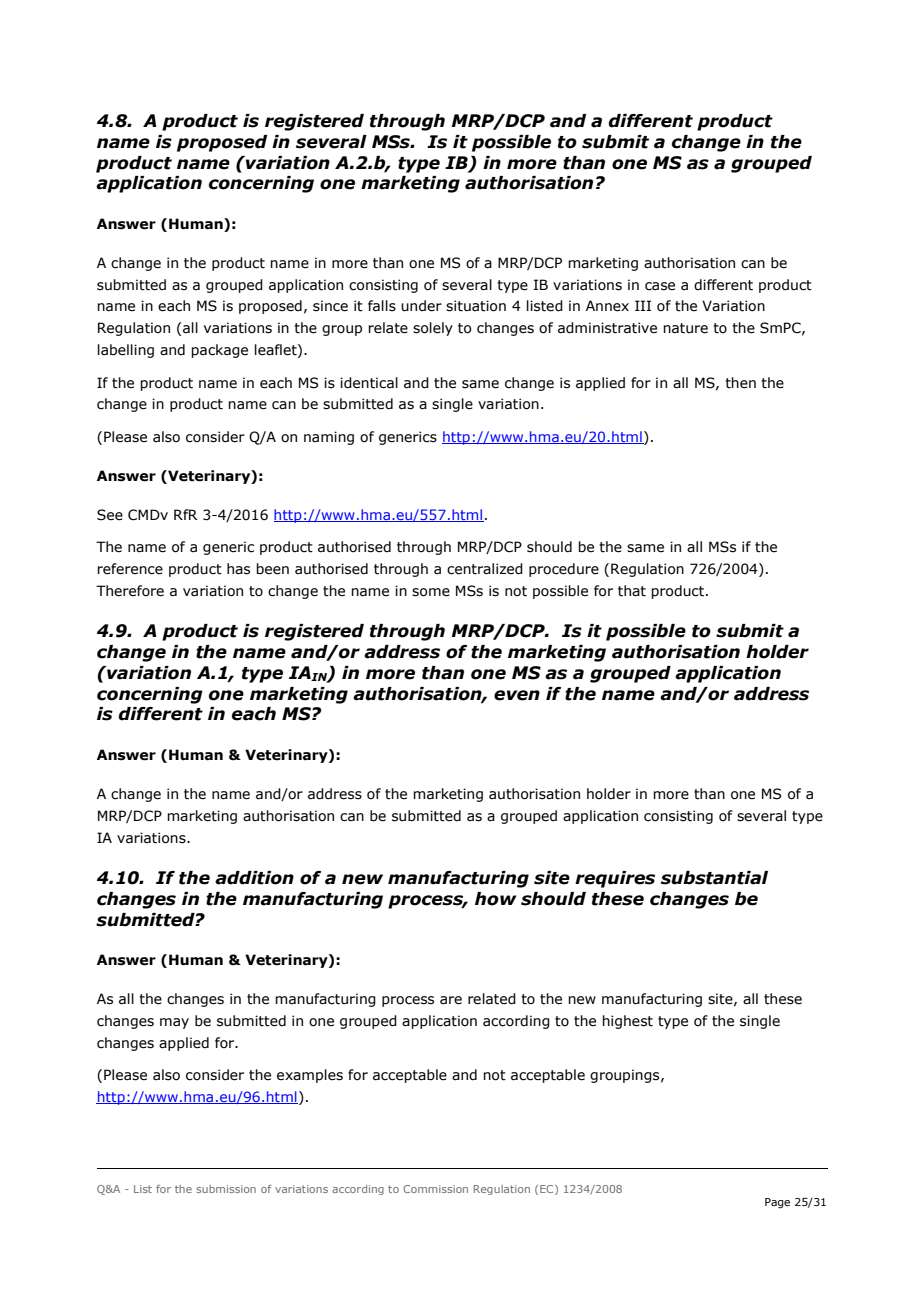 This screenshot has height=1308, width=924. I want to click on centralized, so click(485, 569).
